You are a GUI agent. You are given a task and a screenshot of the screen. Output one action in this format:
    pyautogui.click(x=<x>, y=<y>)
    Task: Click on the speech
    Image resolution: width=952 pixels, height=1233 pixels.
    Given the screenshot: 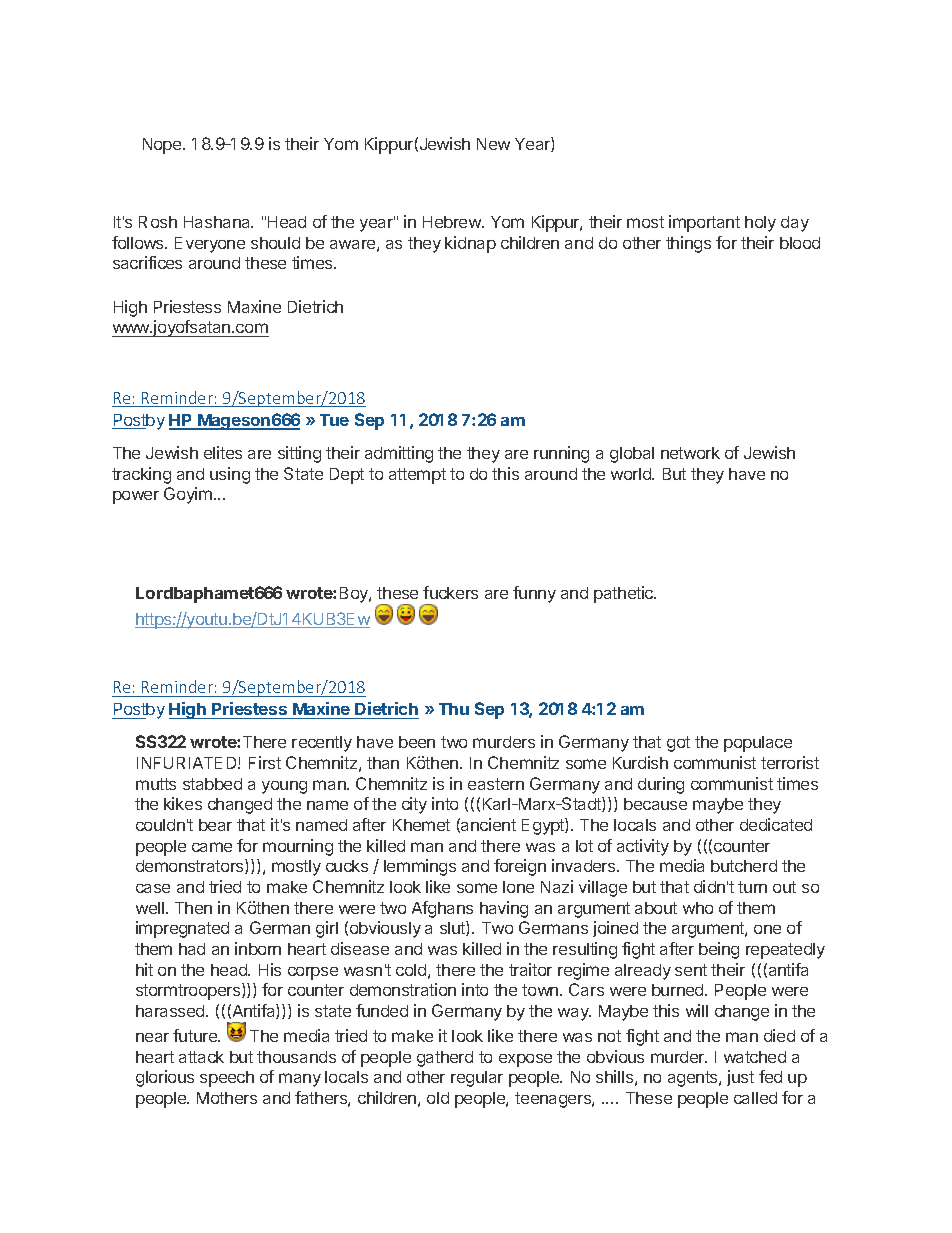 What is the action you would take?
    pyautogui.click(x=227, y=1079)
